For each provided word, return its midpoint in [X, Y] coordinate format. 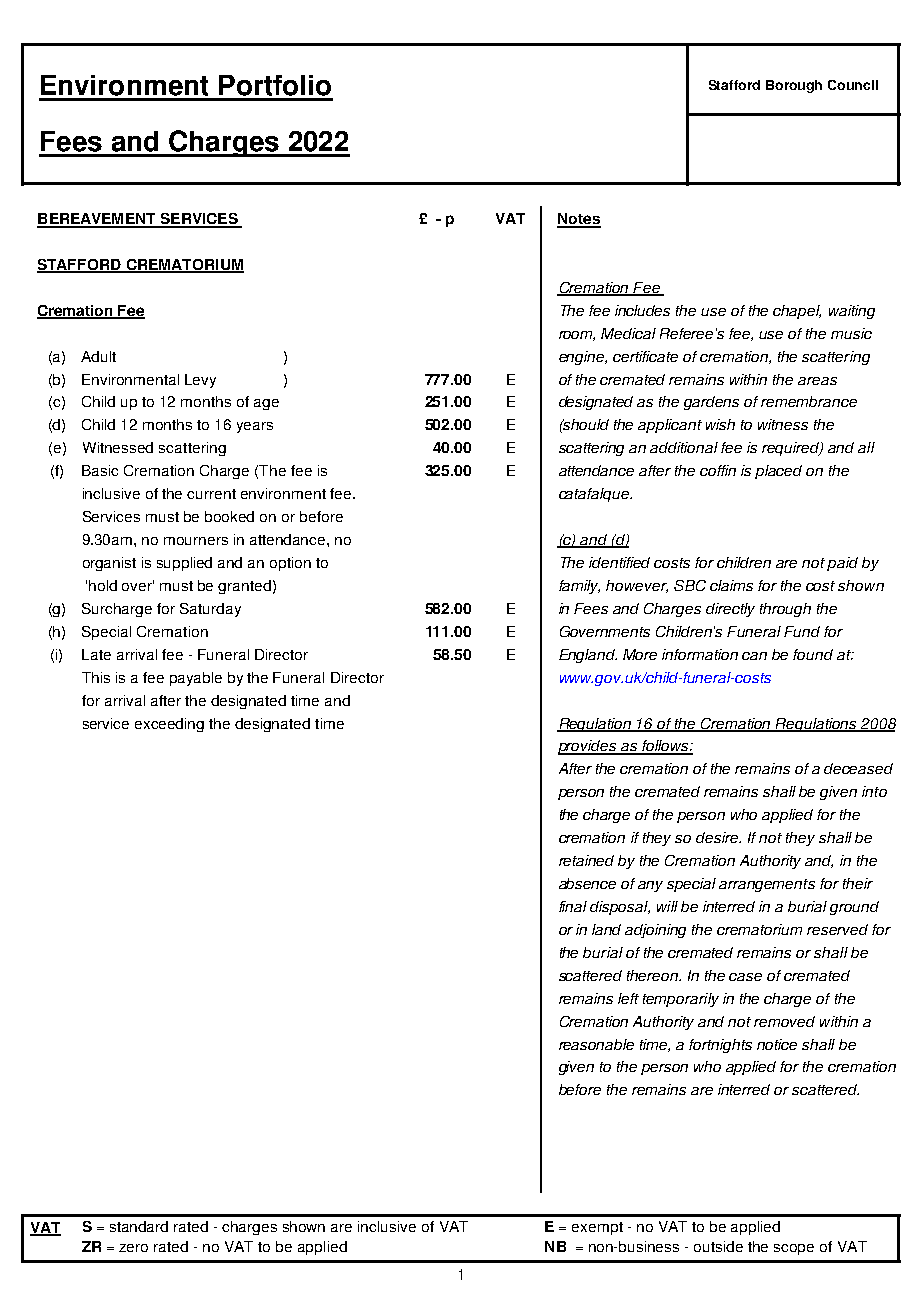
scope [794, 1249]
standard [139, 1226]
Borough [794, 86]
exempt [597, 1228]
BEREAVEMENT [97, 220]
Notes [579, 220]
